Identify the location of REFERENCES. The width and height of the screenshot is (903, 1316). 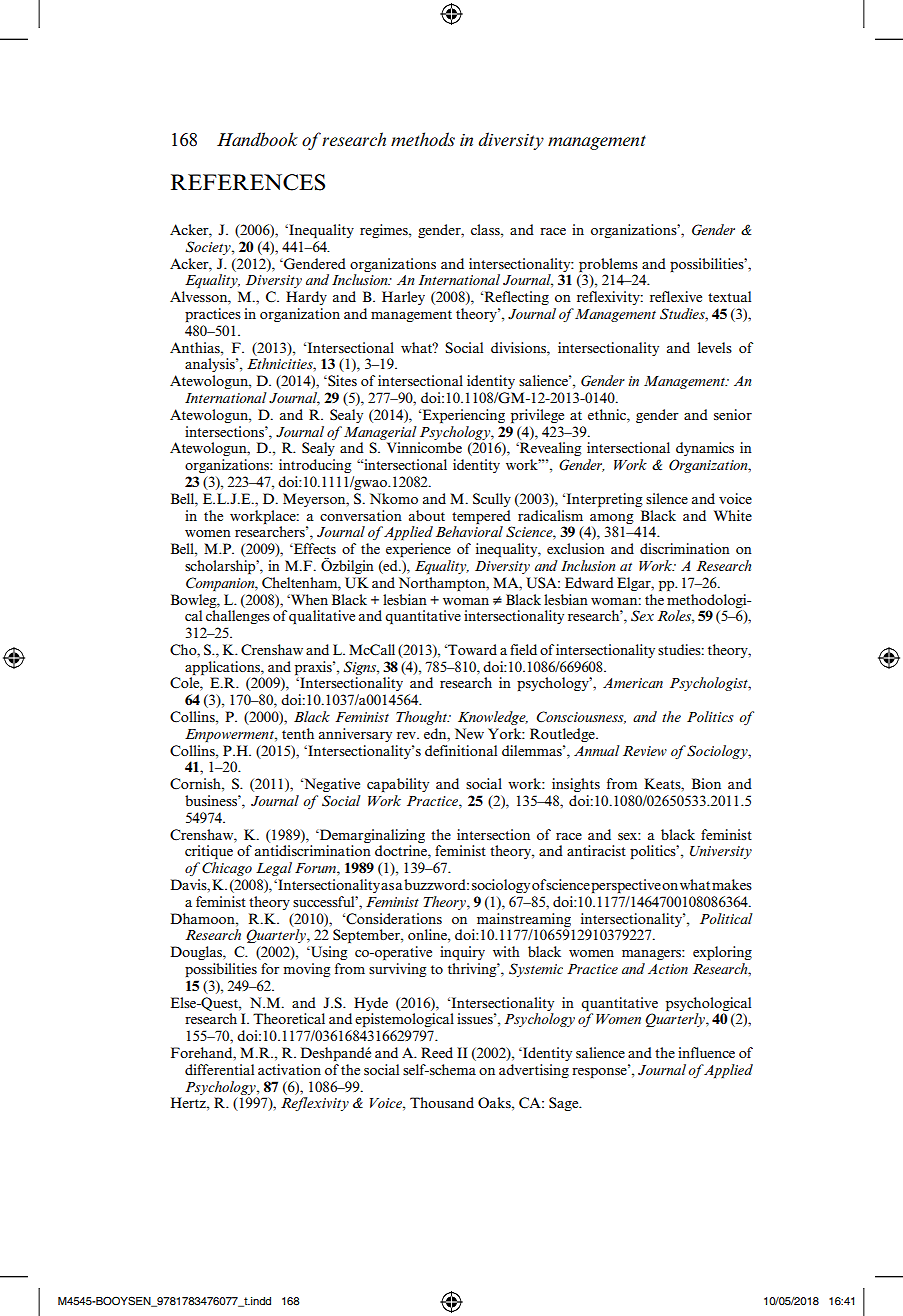
(248, 182).
